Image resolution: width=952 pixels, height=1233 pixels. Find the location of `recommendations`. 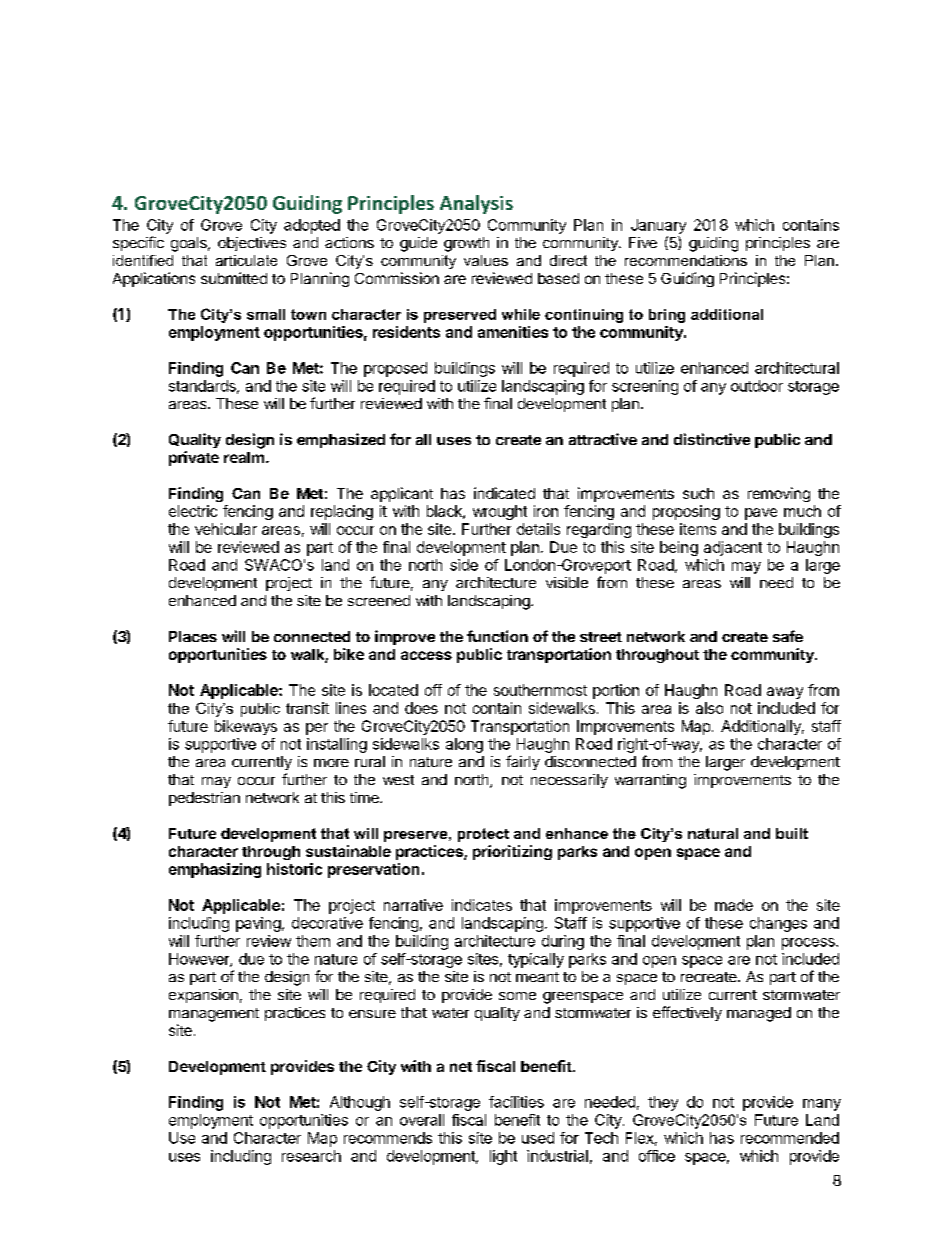

recommendations is located at coordinates (686, 260).
